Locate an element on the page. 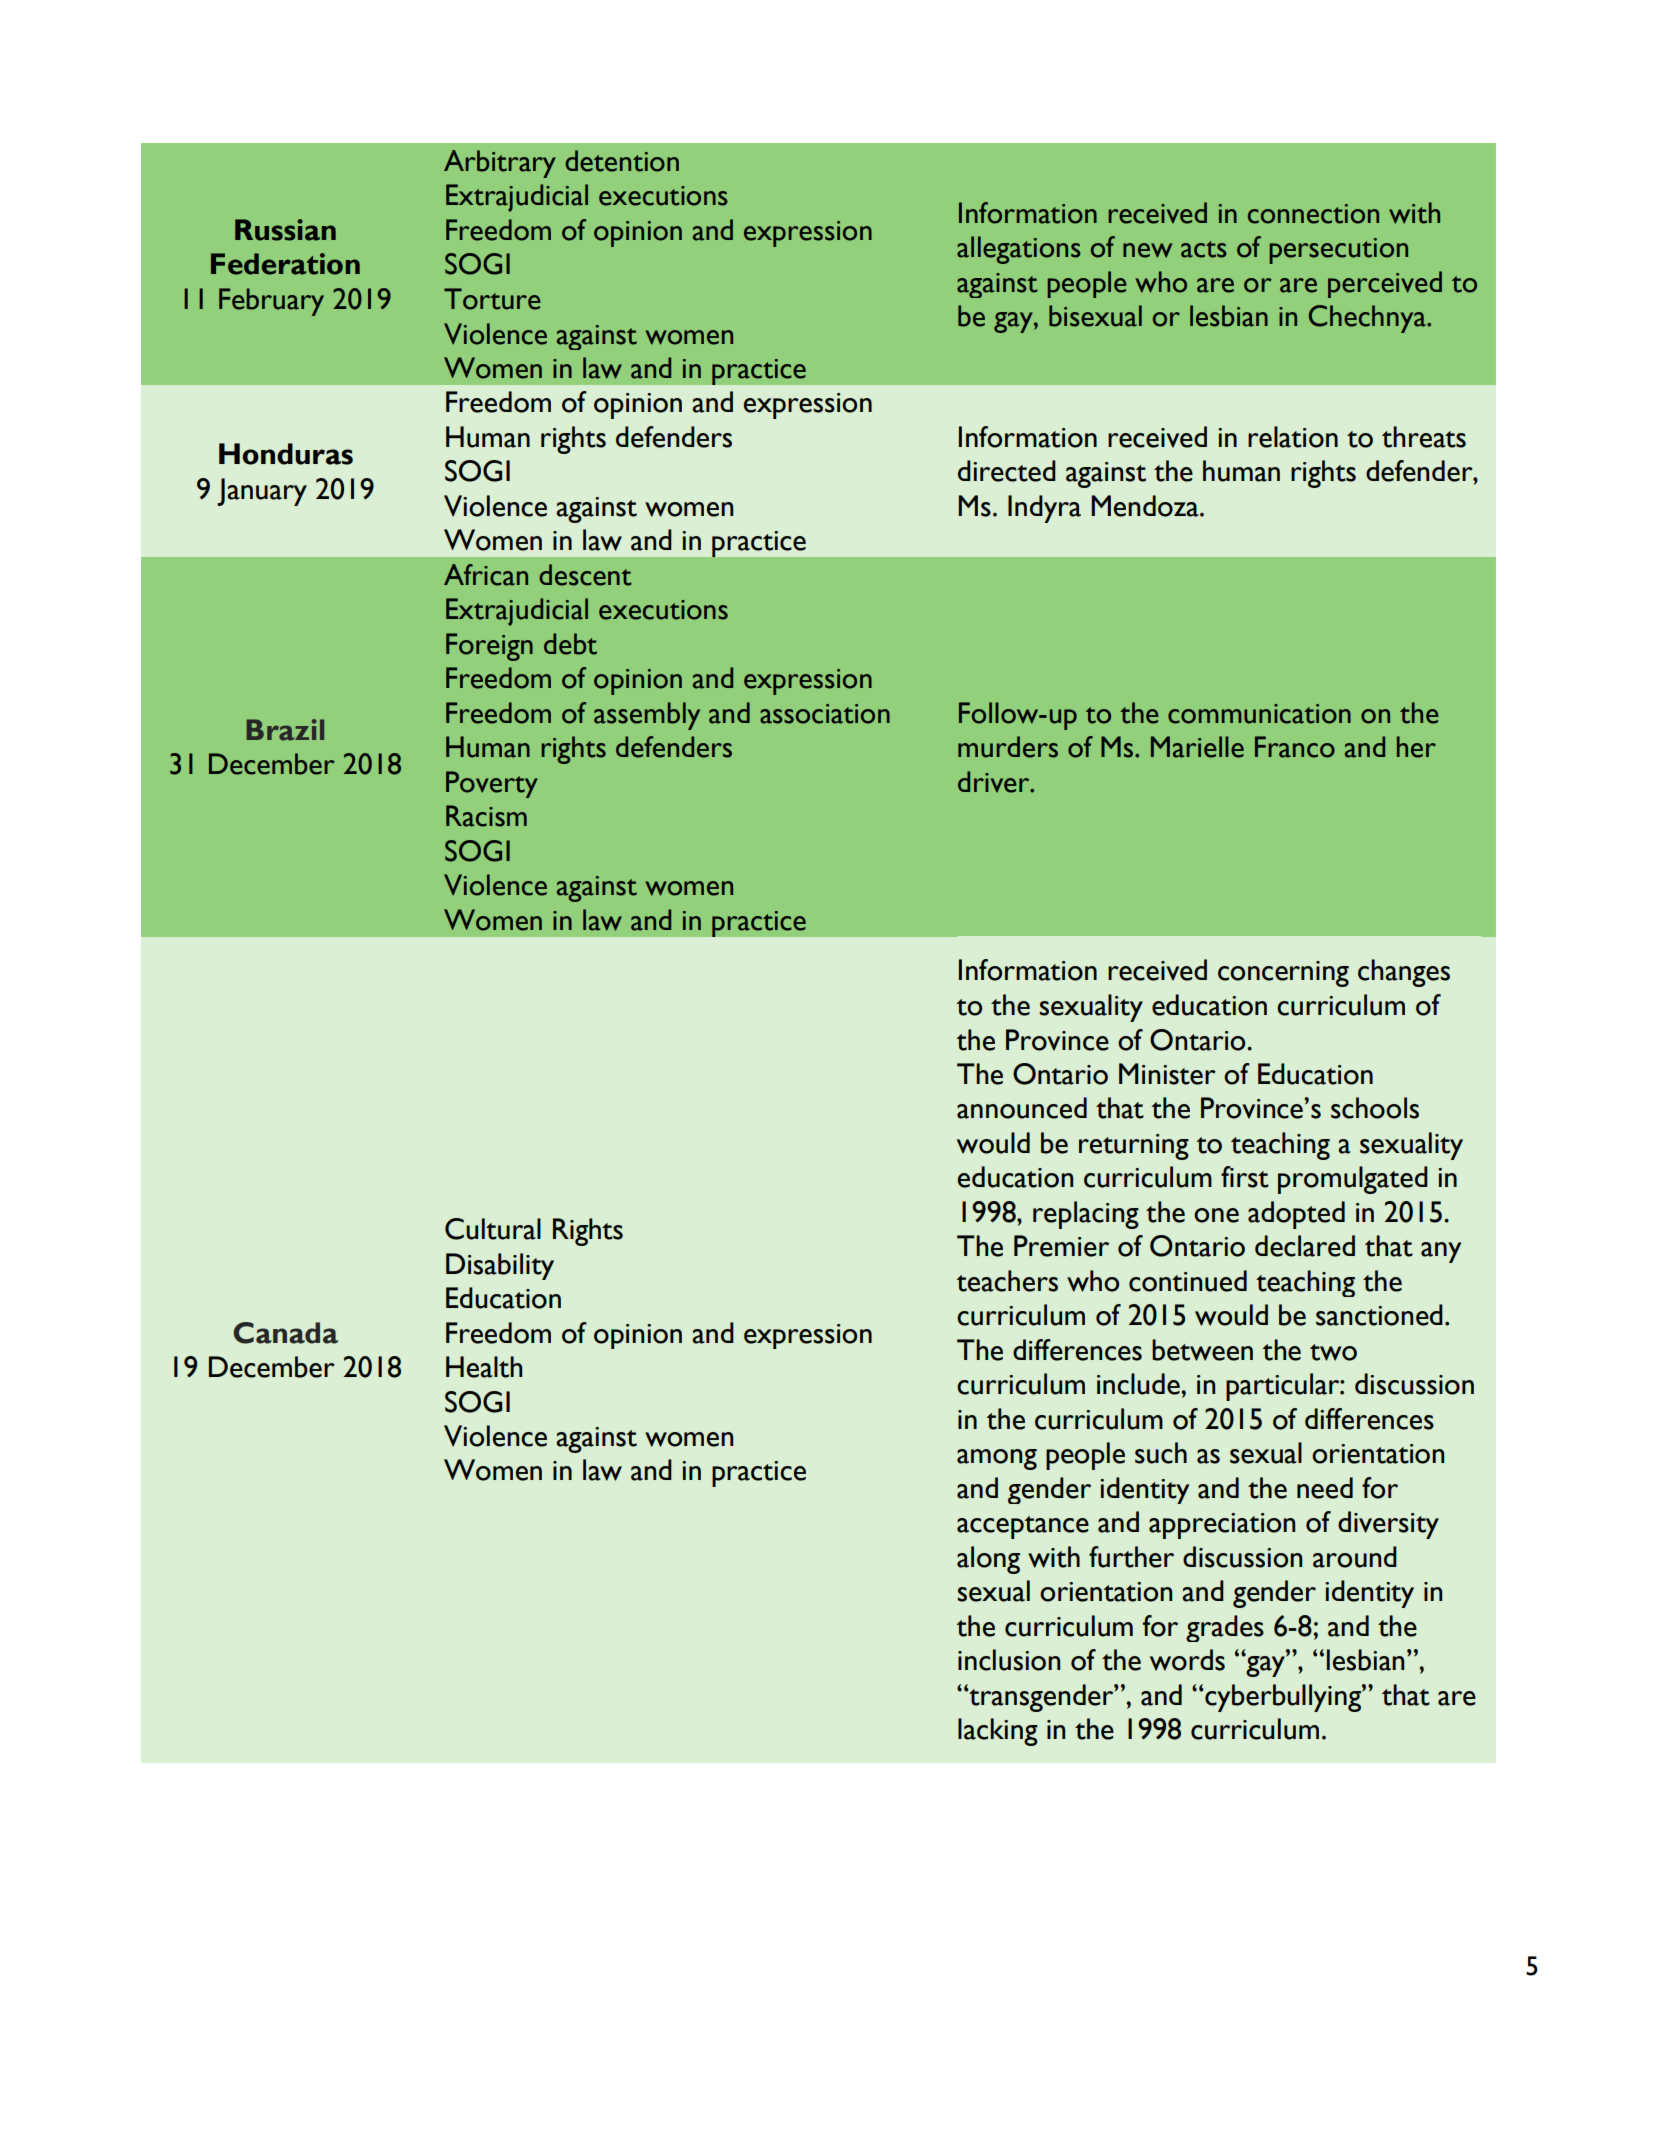 The height and width of the page is (2141, 1654). driver is located at coordinates (995, 782).
